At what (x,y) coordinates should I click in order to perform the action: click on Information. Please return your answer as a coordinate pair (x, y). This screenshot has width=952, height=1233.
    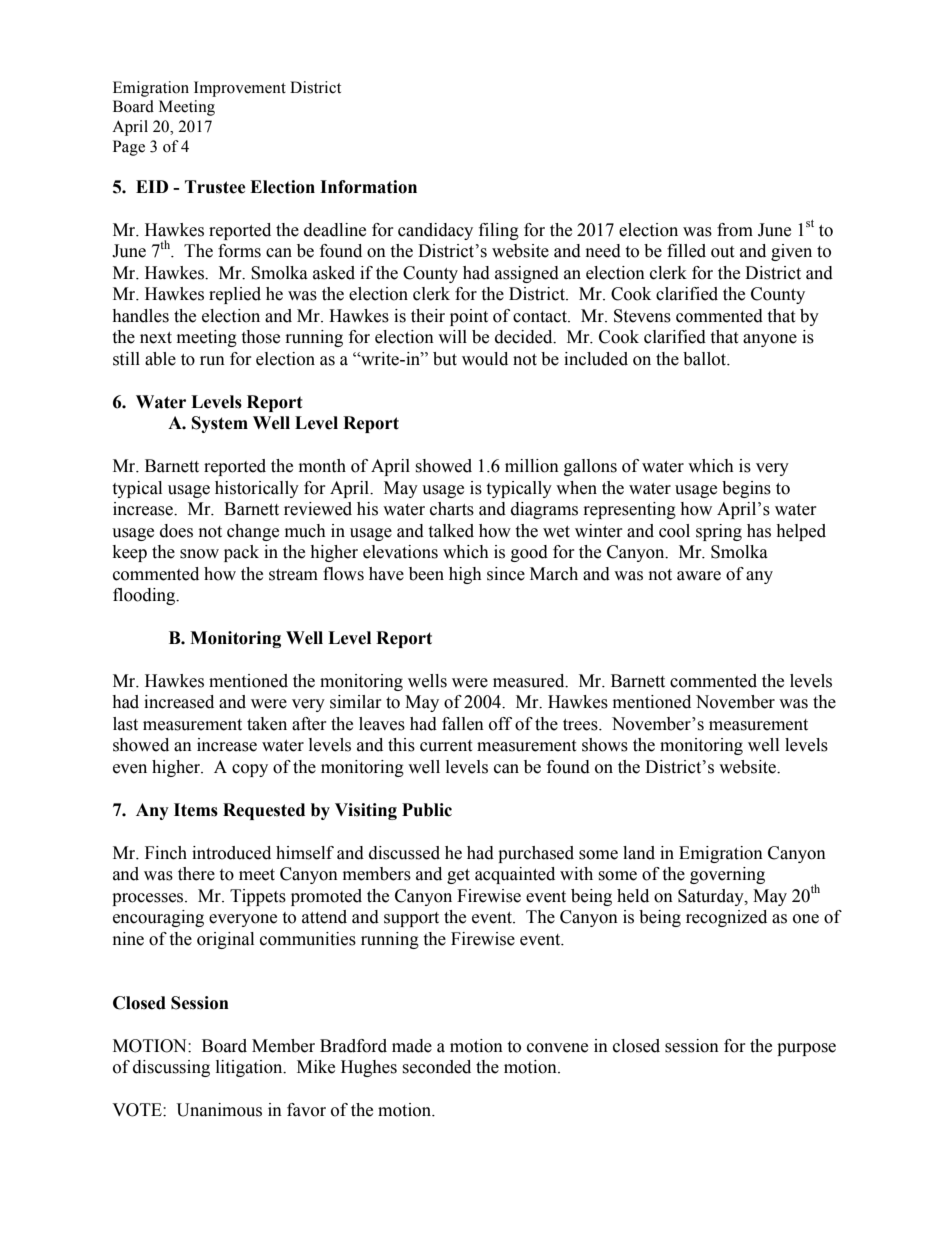
    Looking at the image, I should click on (368, 187).
